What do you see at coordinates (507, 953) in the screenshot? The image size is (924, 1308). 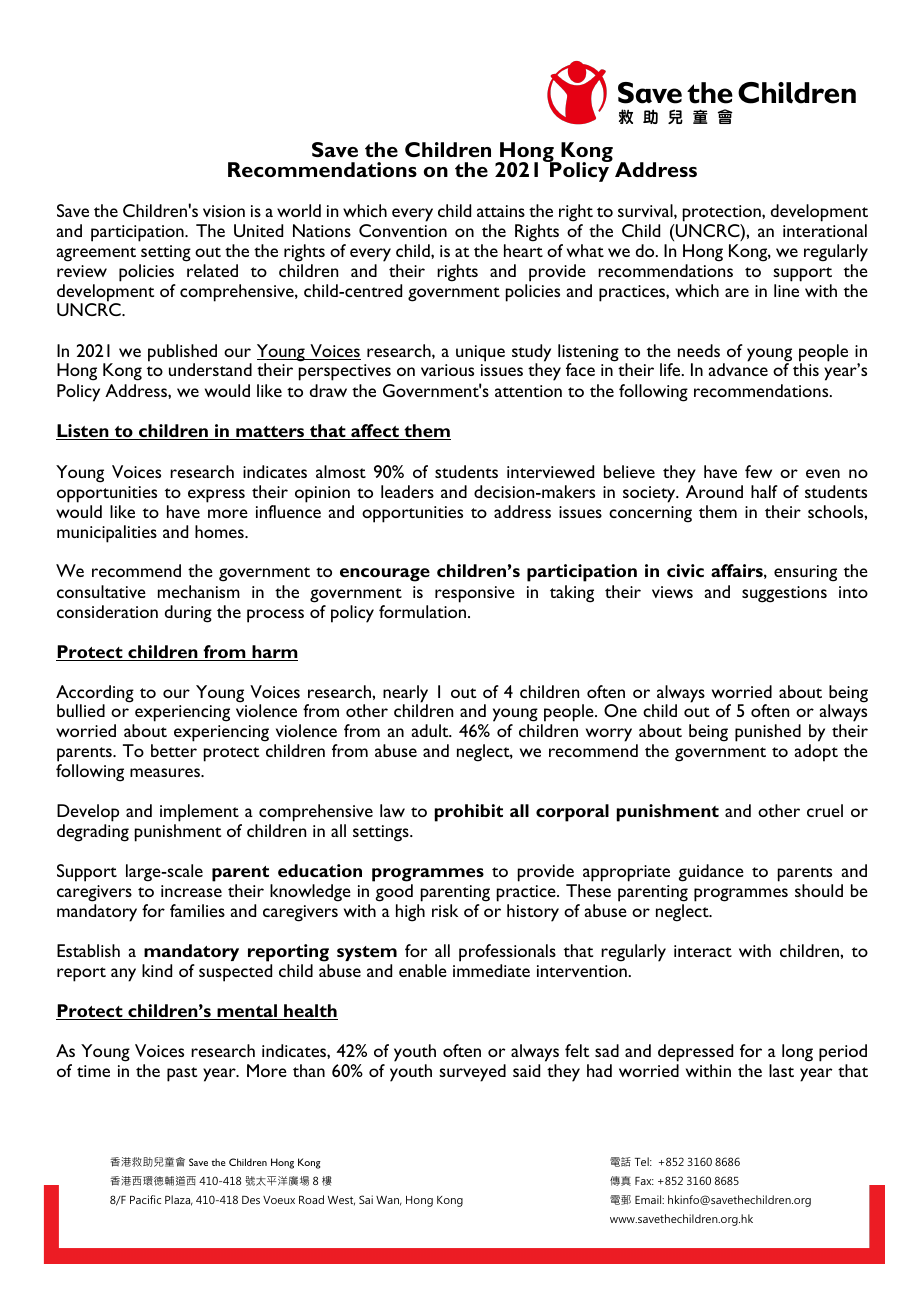 I see `professionals` at bounding box center [507, 953].
